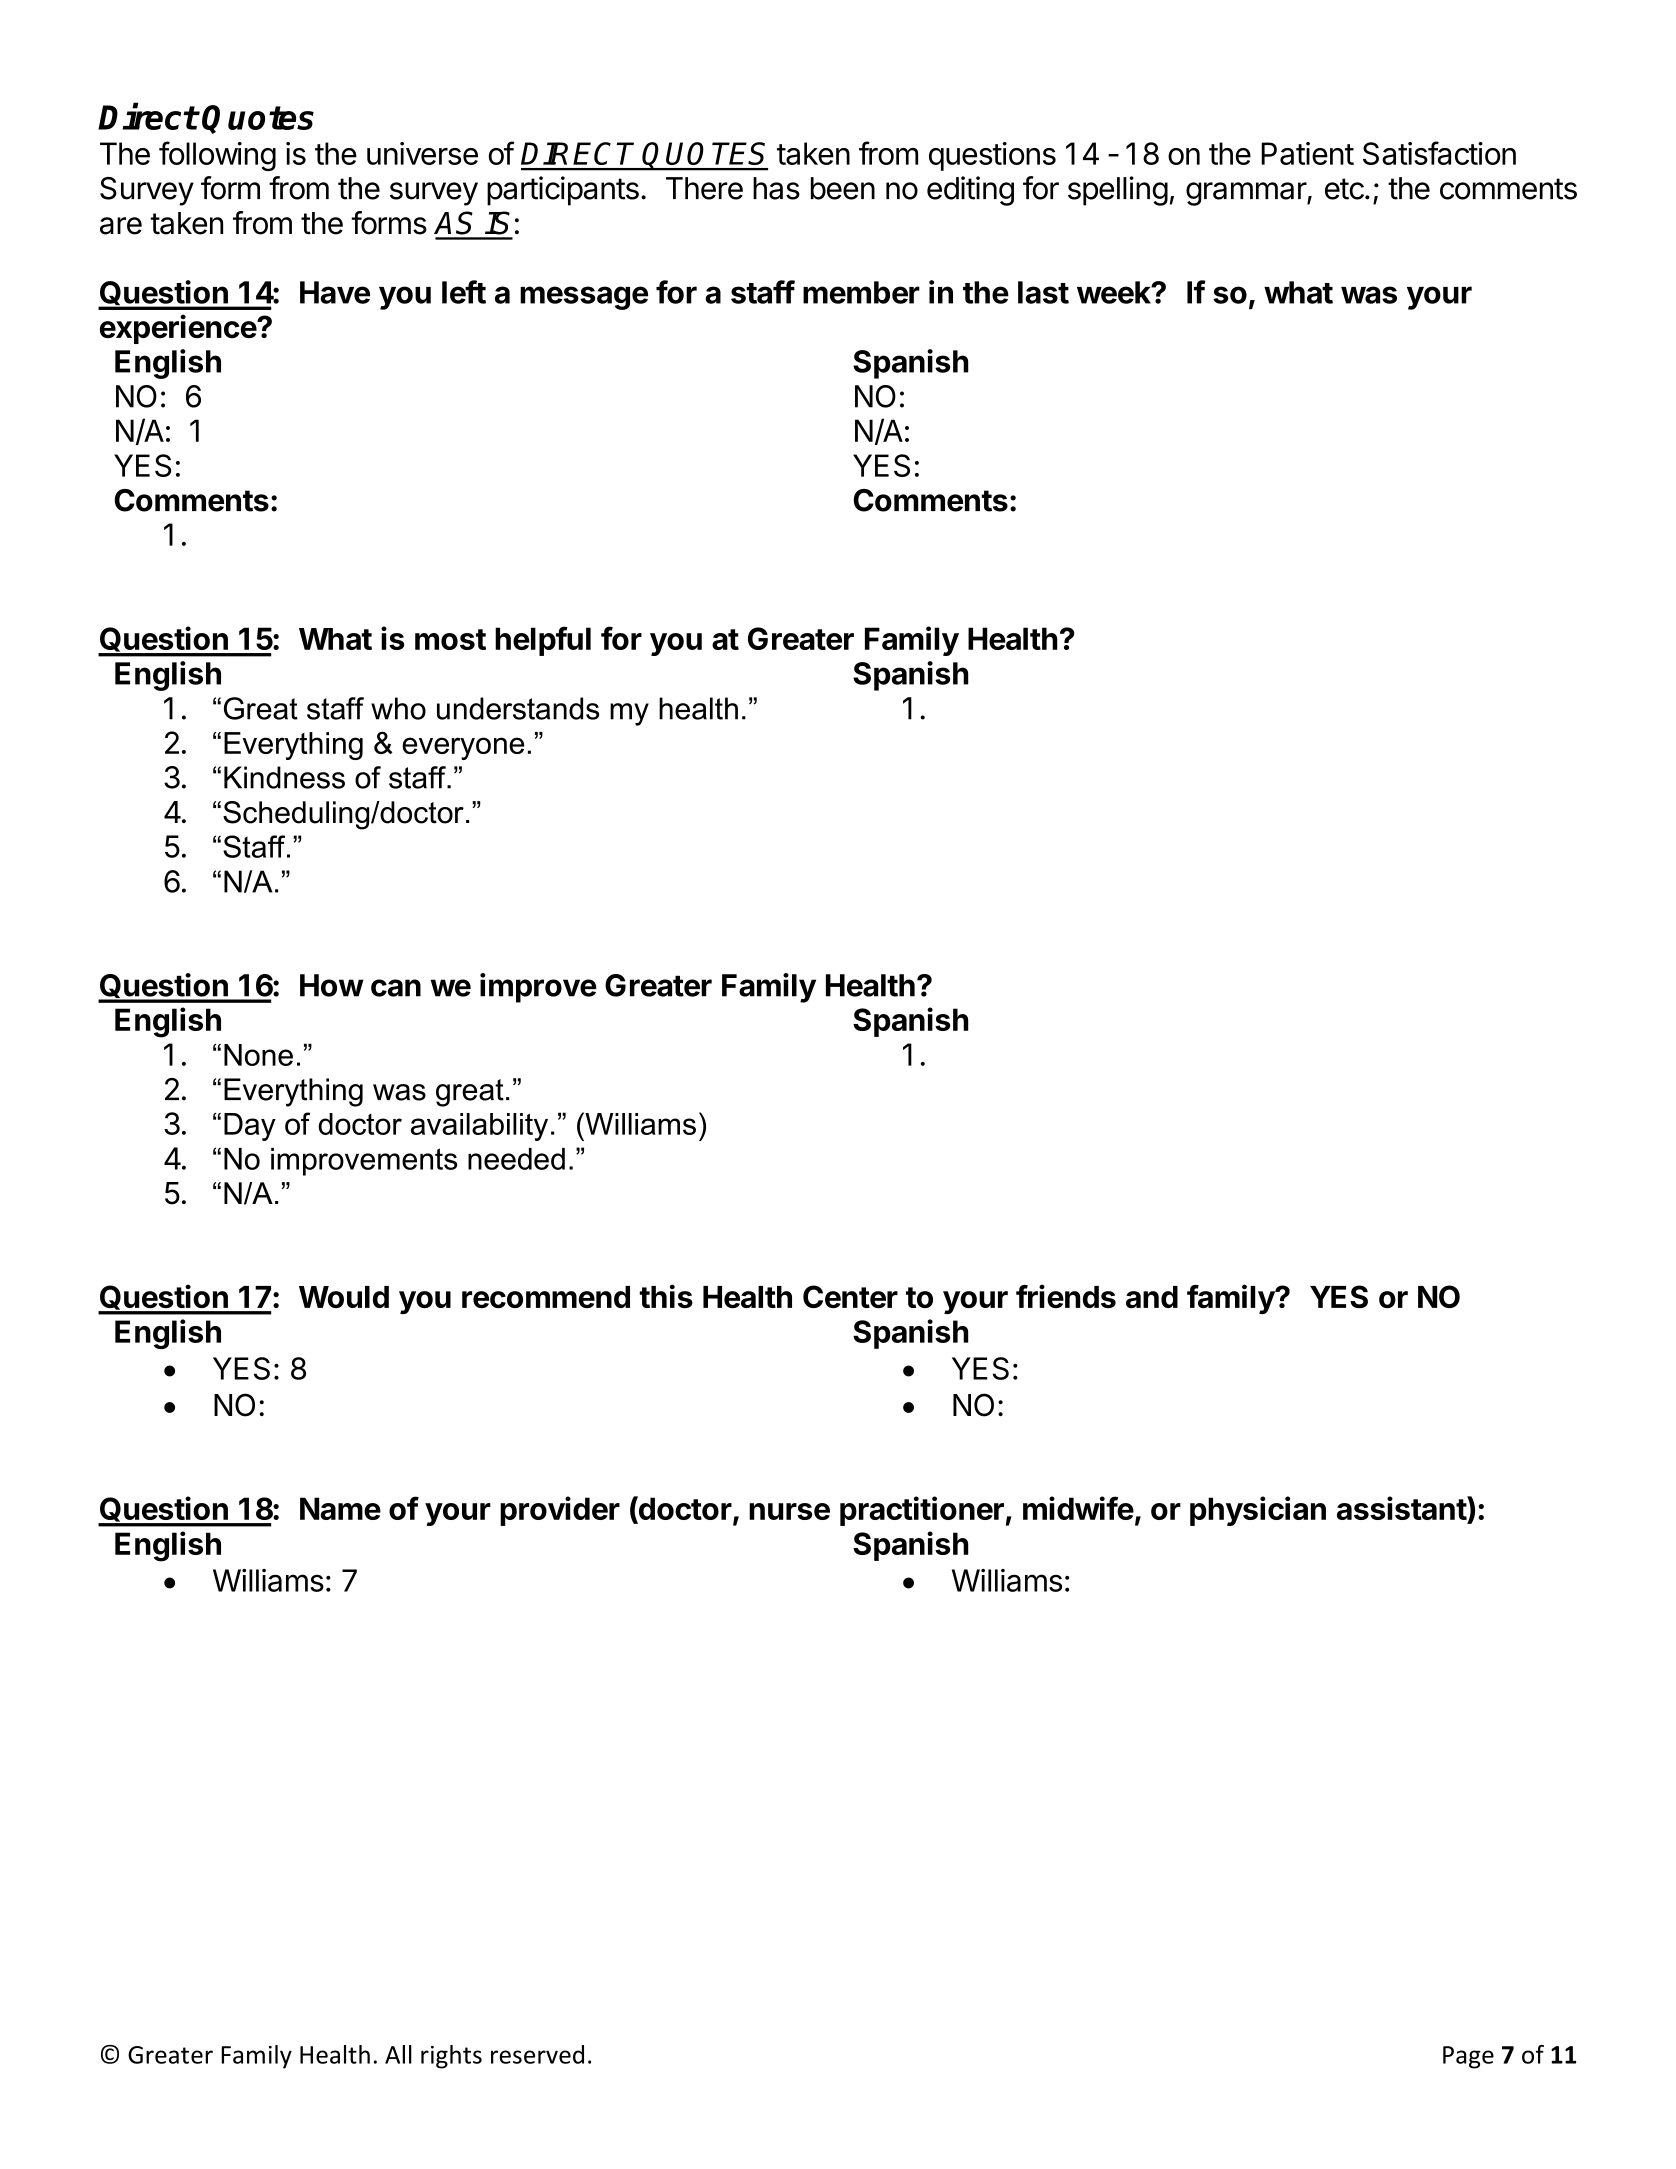 The width and height of the screenshot is (1676, 2169). Describe the element at coordinates (776, 188) in the screenshot. I see `has` at that location.
